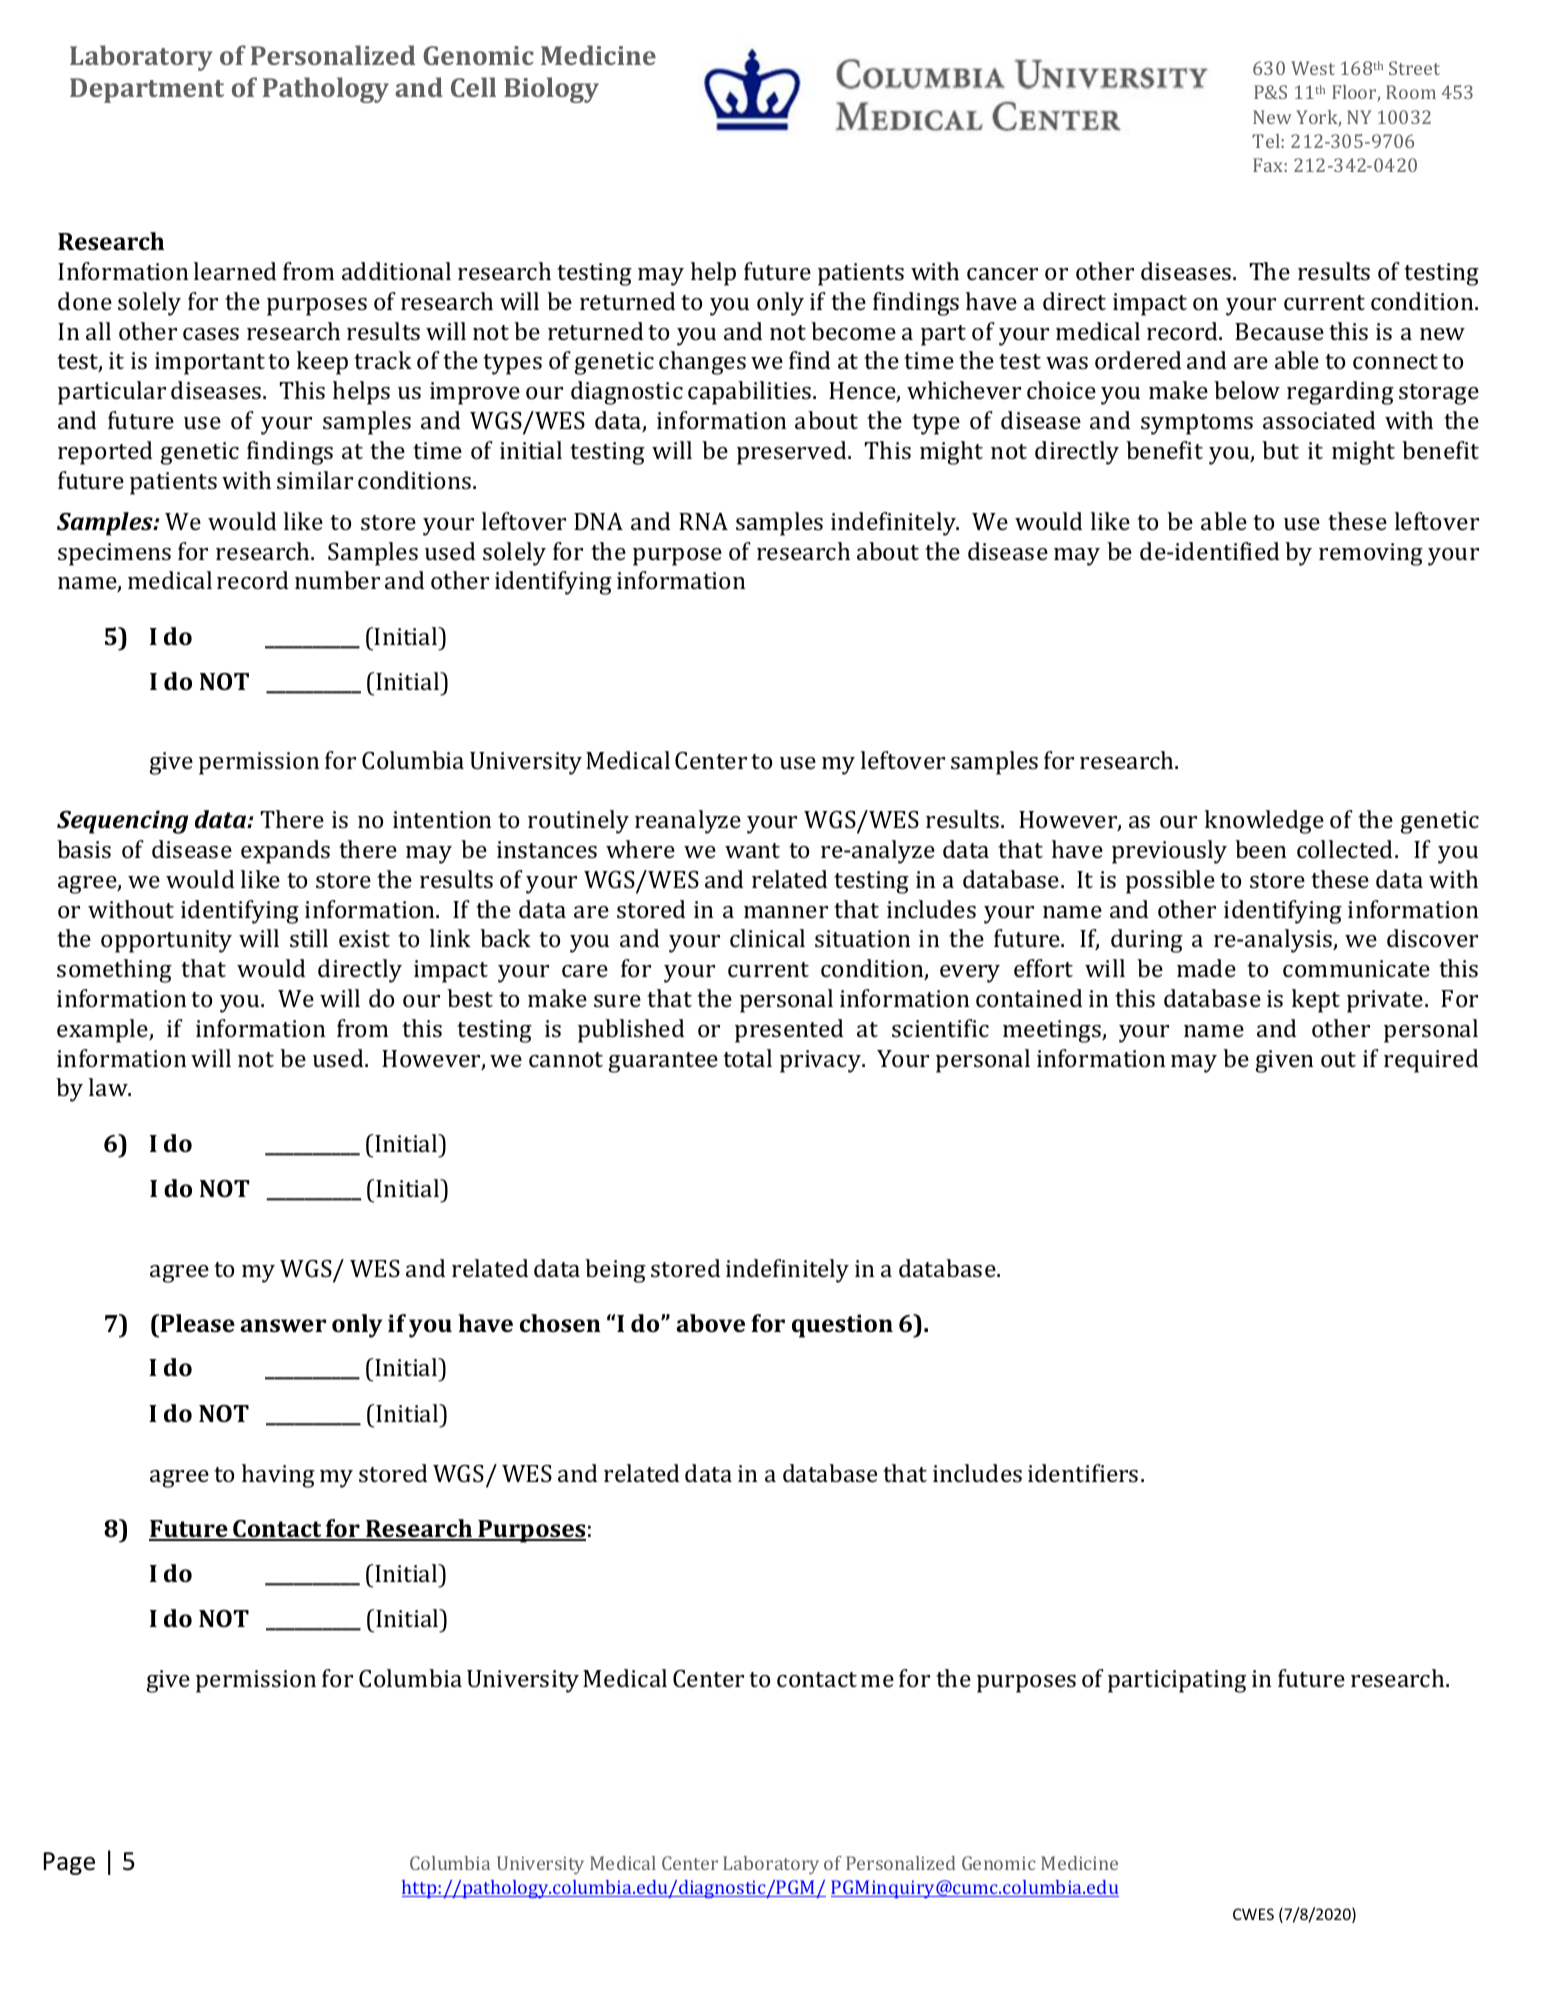 This document has width=1555, height=2012. I want to click on West, so click(1313, 68).
